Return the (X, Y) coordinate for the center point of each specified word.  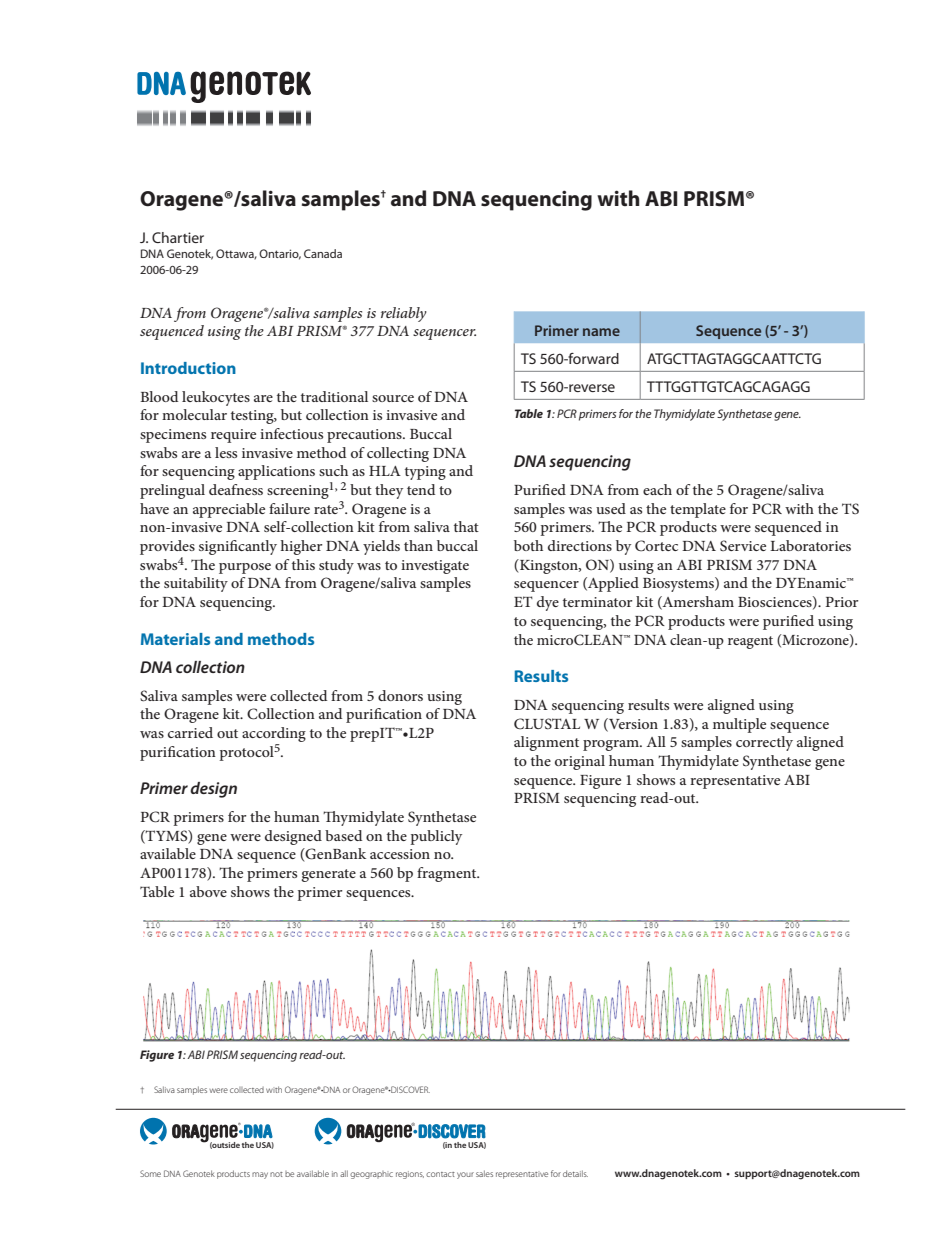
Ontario (280, 254)
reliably (404, 314)
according (274, 734)
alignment (546, 743)
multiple (739, 725)
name (601, 332)
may (260, 1175)
